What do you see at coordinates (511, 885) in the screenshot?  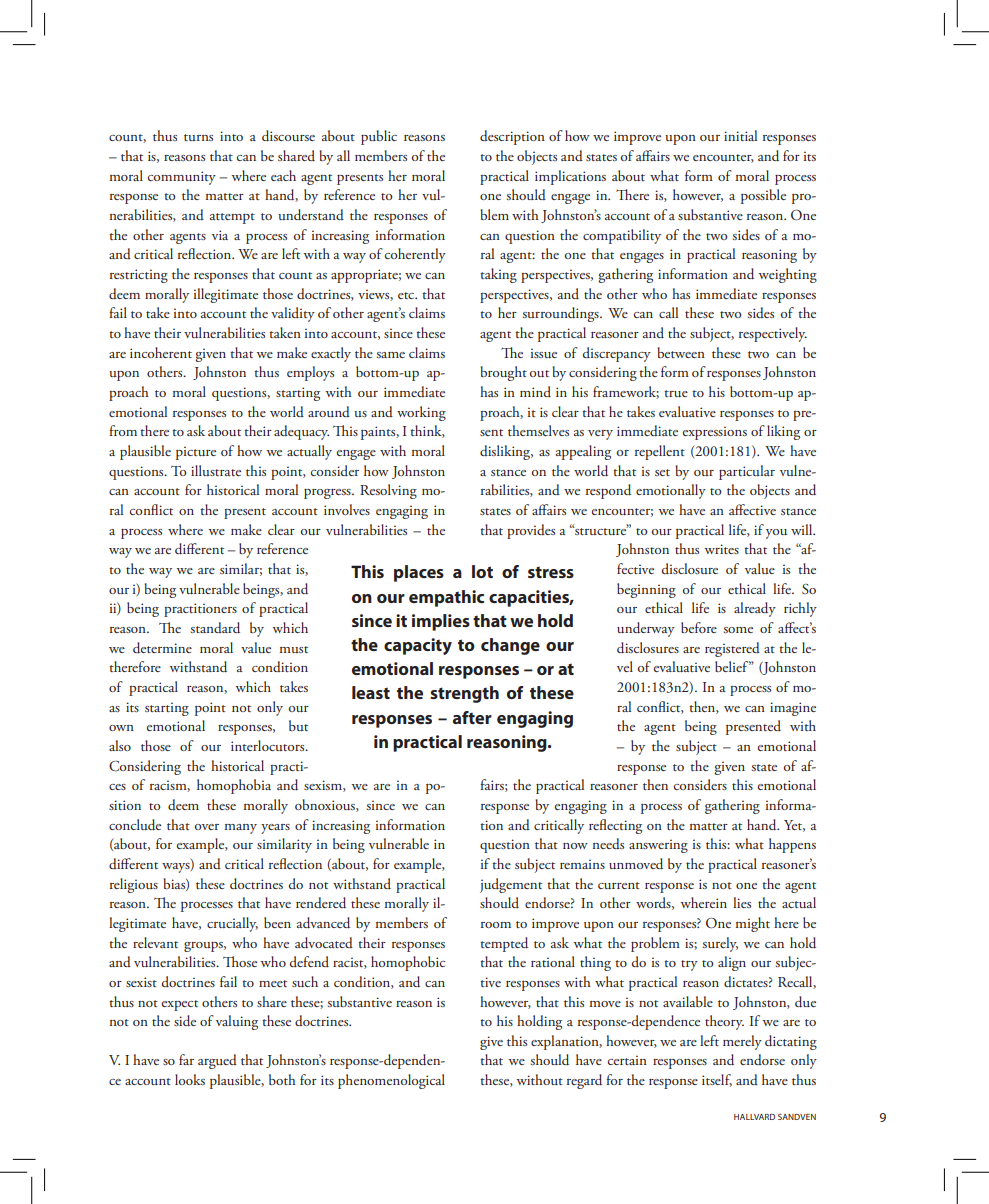 I see `judgement` at bounding box center [511, 885].
